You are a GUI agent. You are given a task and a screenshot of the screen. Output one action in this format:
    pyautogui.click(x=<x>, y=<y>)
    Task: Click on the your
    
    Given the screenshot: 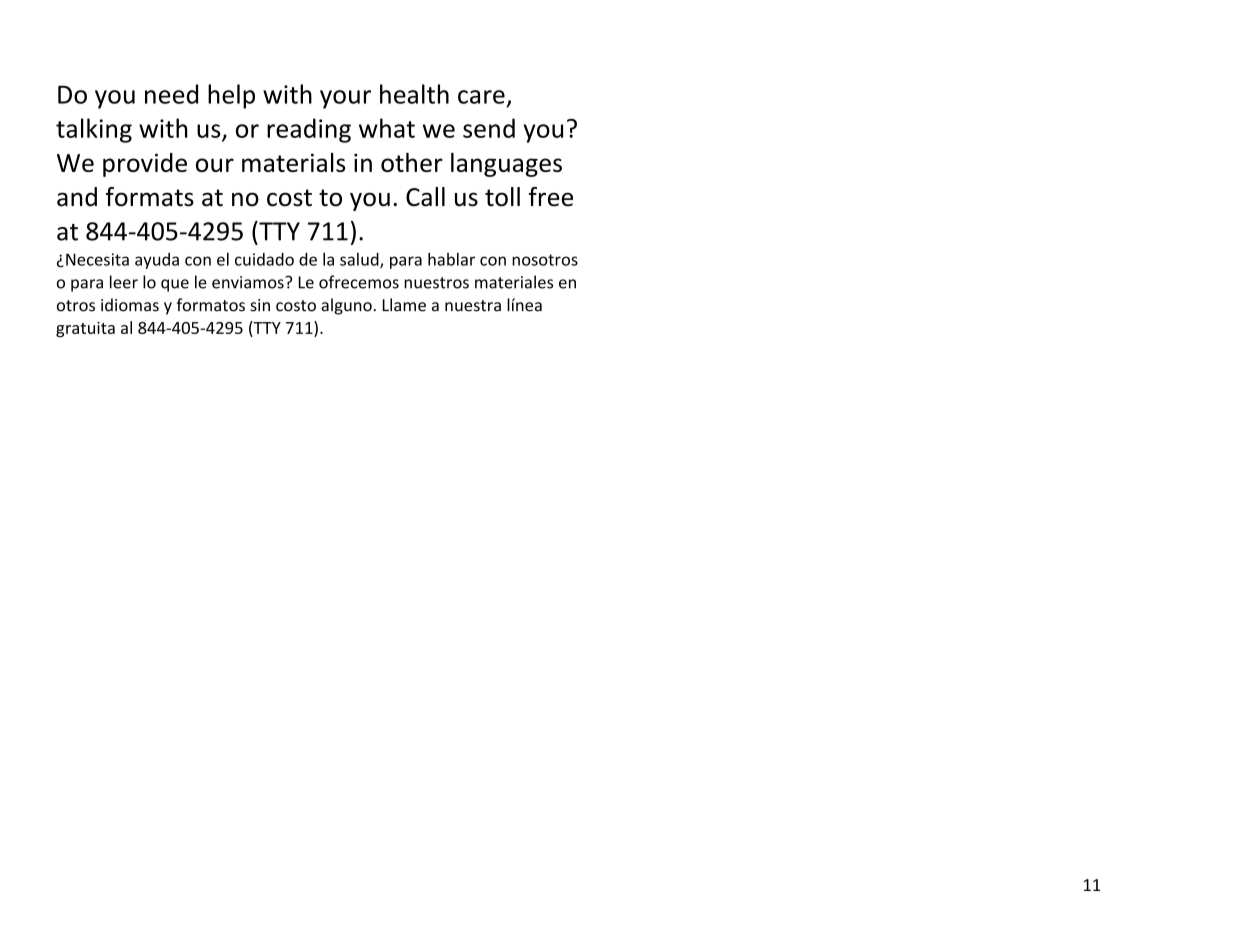 What is the action you would take?
    pyautogui.click(x=345, y=99)
